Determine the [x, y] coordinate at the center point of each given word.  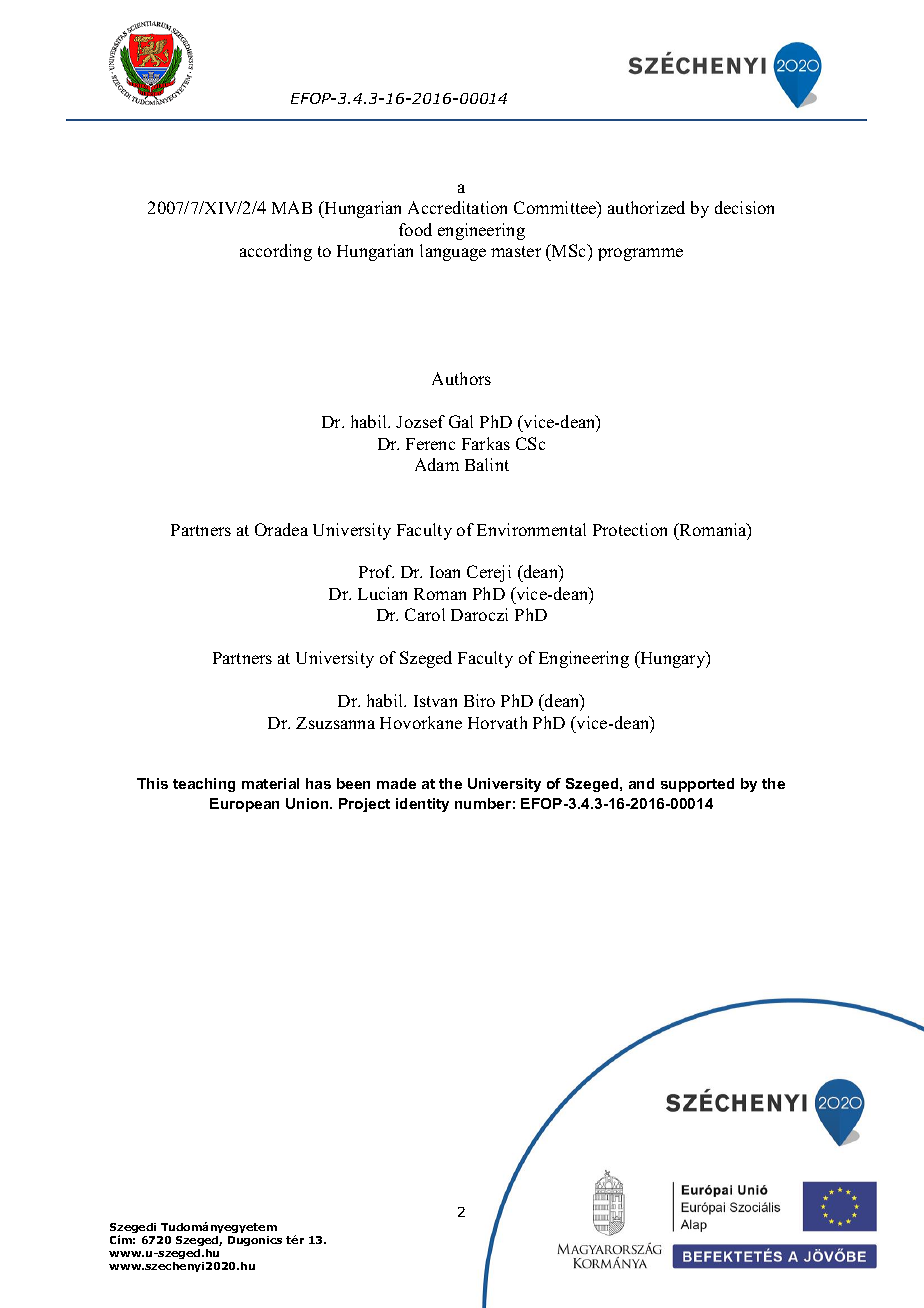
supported [697, 785]
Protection [630, 529]
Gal [461, 421]
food [415, 229]
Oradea [281, 529]
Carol [425, 614]
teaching [204, 785]
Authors [461, 378]
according [276, 252]
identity [422, 805]
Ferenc [430, 444]
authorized [646, 207]
